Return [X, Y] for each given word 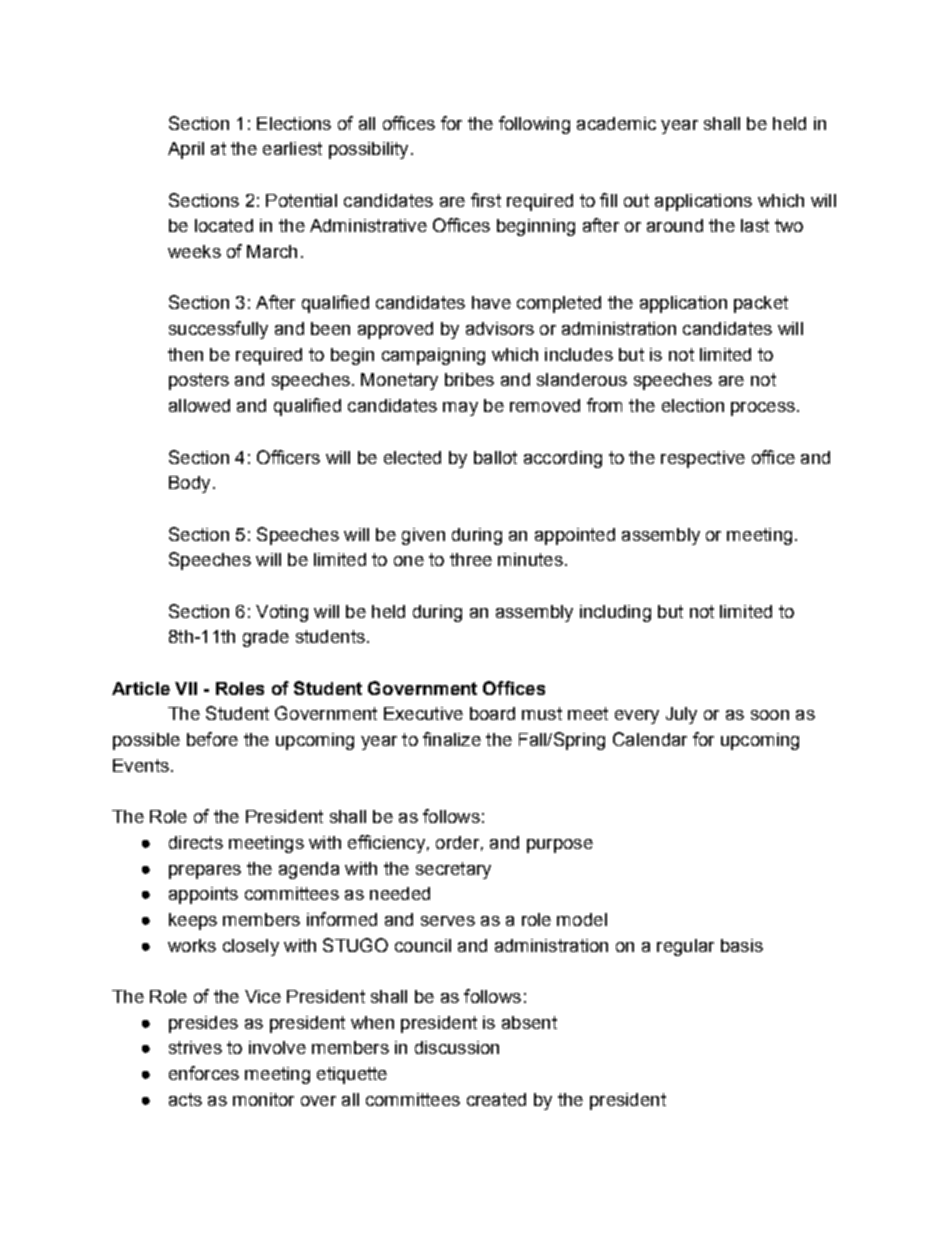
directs [196, 842]
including [615, 613]
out [636, 200]
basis [742, 945]
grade [266, 638]
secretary [453, 870]
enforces [204, 1073]
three [471, 559]
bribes [469, 379]
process [763, 409]
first [486, 200]
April [186, 150]
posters [199, 381]
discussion [457, 1047]
